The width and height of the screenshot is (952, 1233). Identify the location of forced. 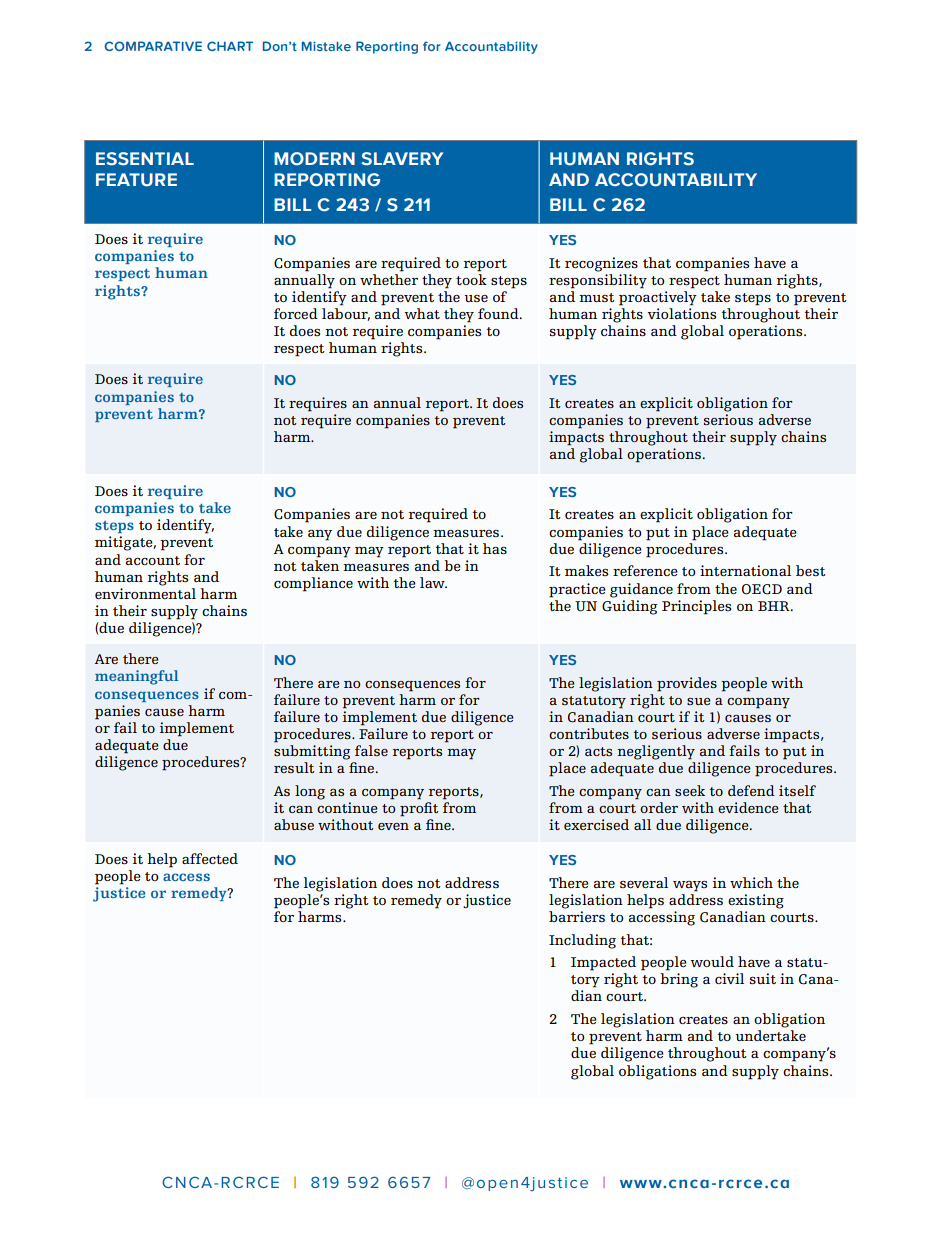
(296, 313).
